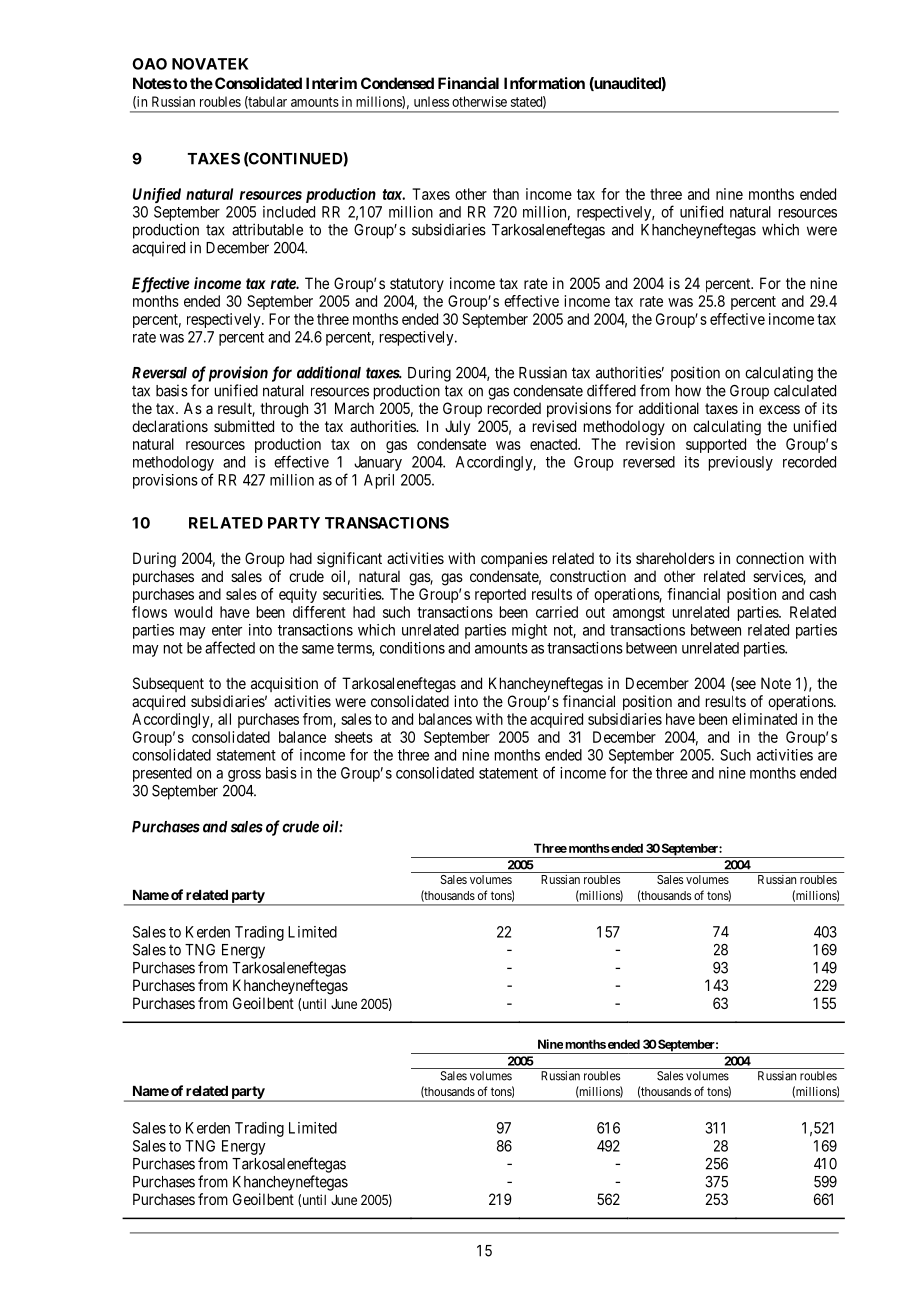 The height and width of the document is (1308, 924). I want to click on gross, so click(244, 776).
